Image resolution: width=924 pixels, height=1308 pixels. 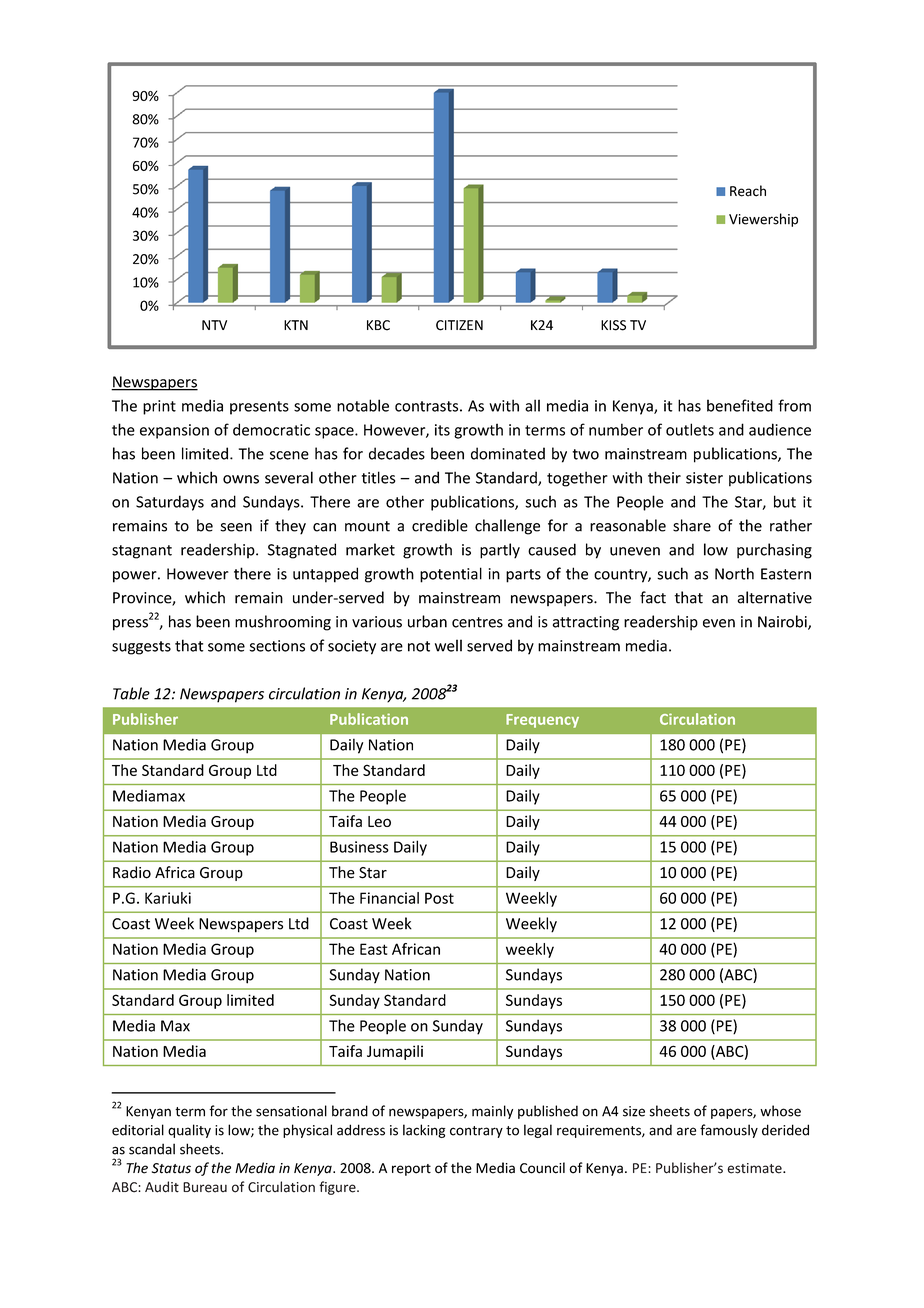 What do you see at coordinates (236, 527) in the page?
I see `seen` at bounding box center [236, 527].
